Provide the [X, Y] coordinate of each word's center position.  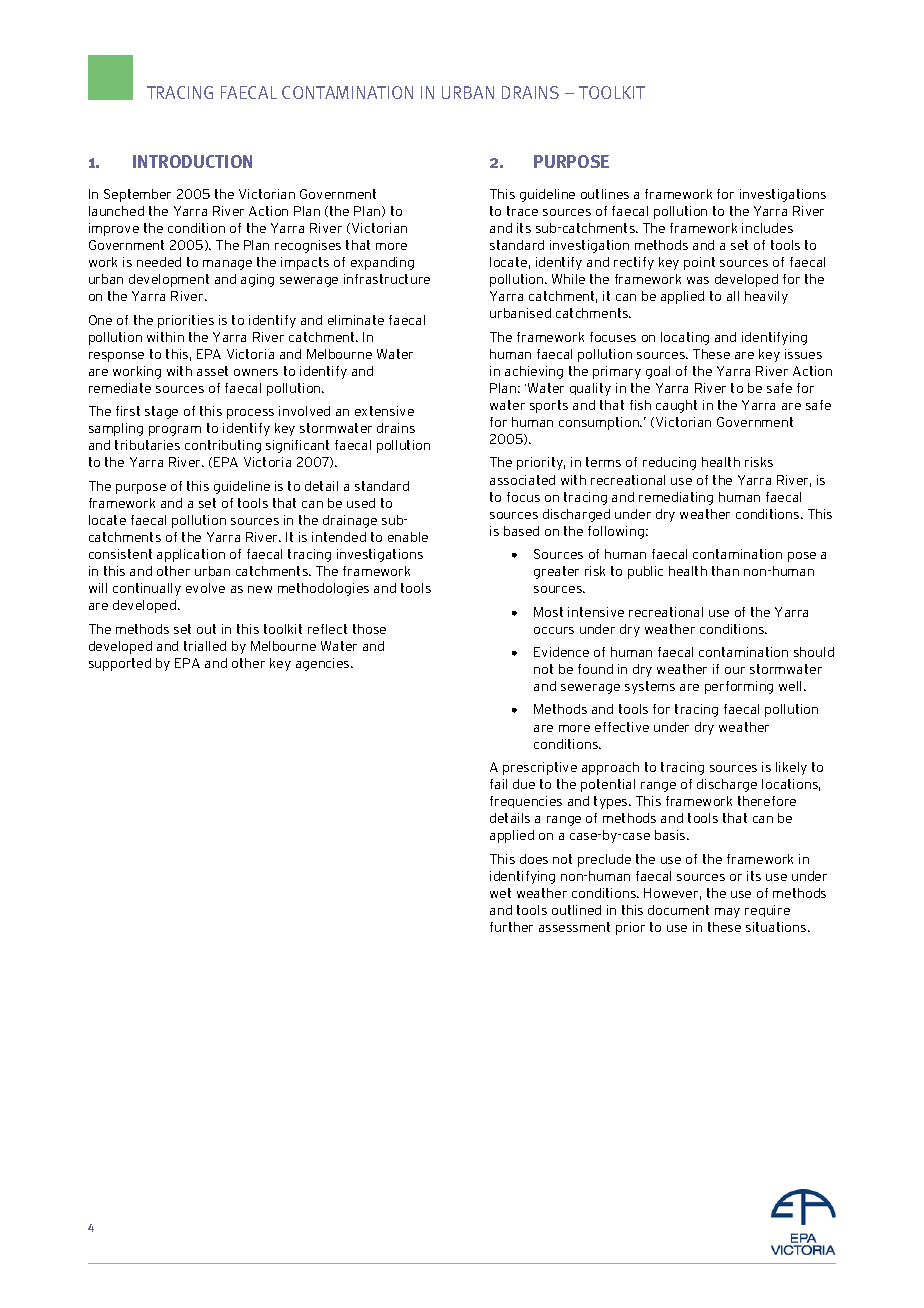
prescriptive [540, 768]
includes [767, 228]
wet [500, 893]
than [725, 571]
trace [522, 211]
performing [739, 687]
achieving [534, 372]
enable [408, 537]
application [191, 555]
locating [685, 338]
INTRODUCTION [192, 161]
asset [212, 371]
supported [120, 664]
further [511, 927]
